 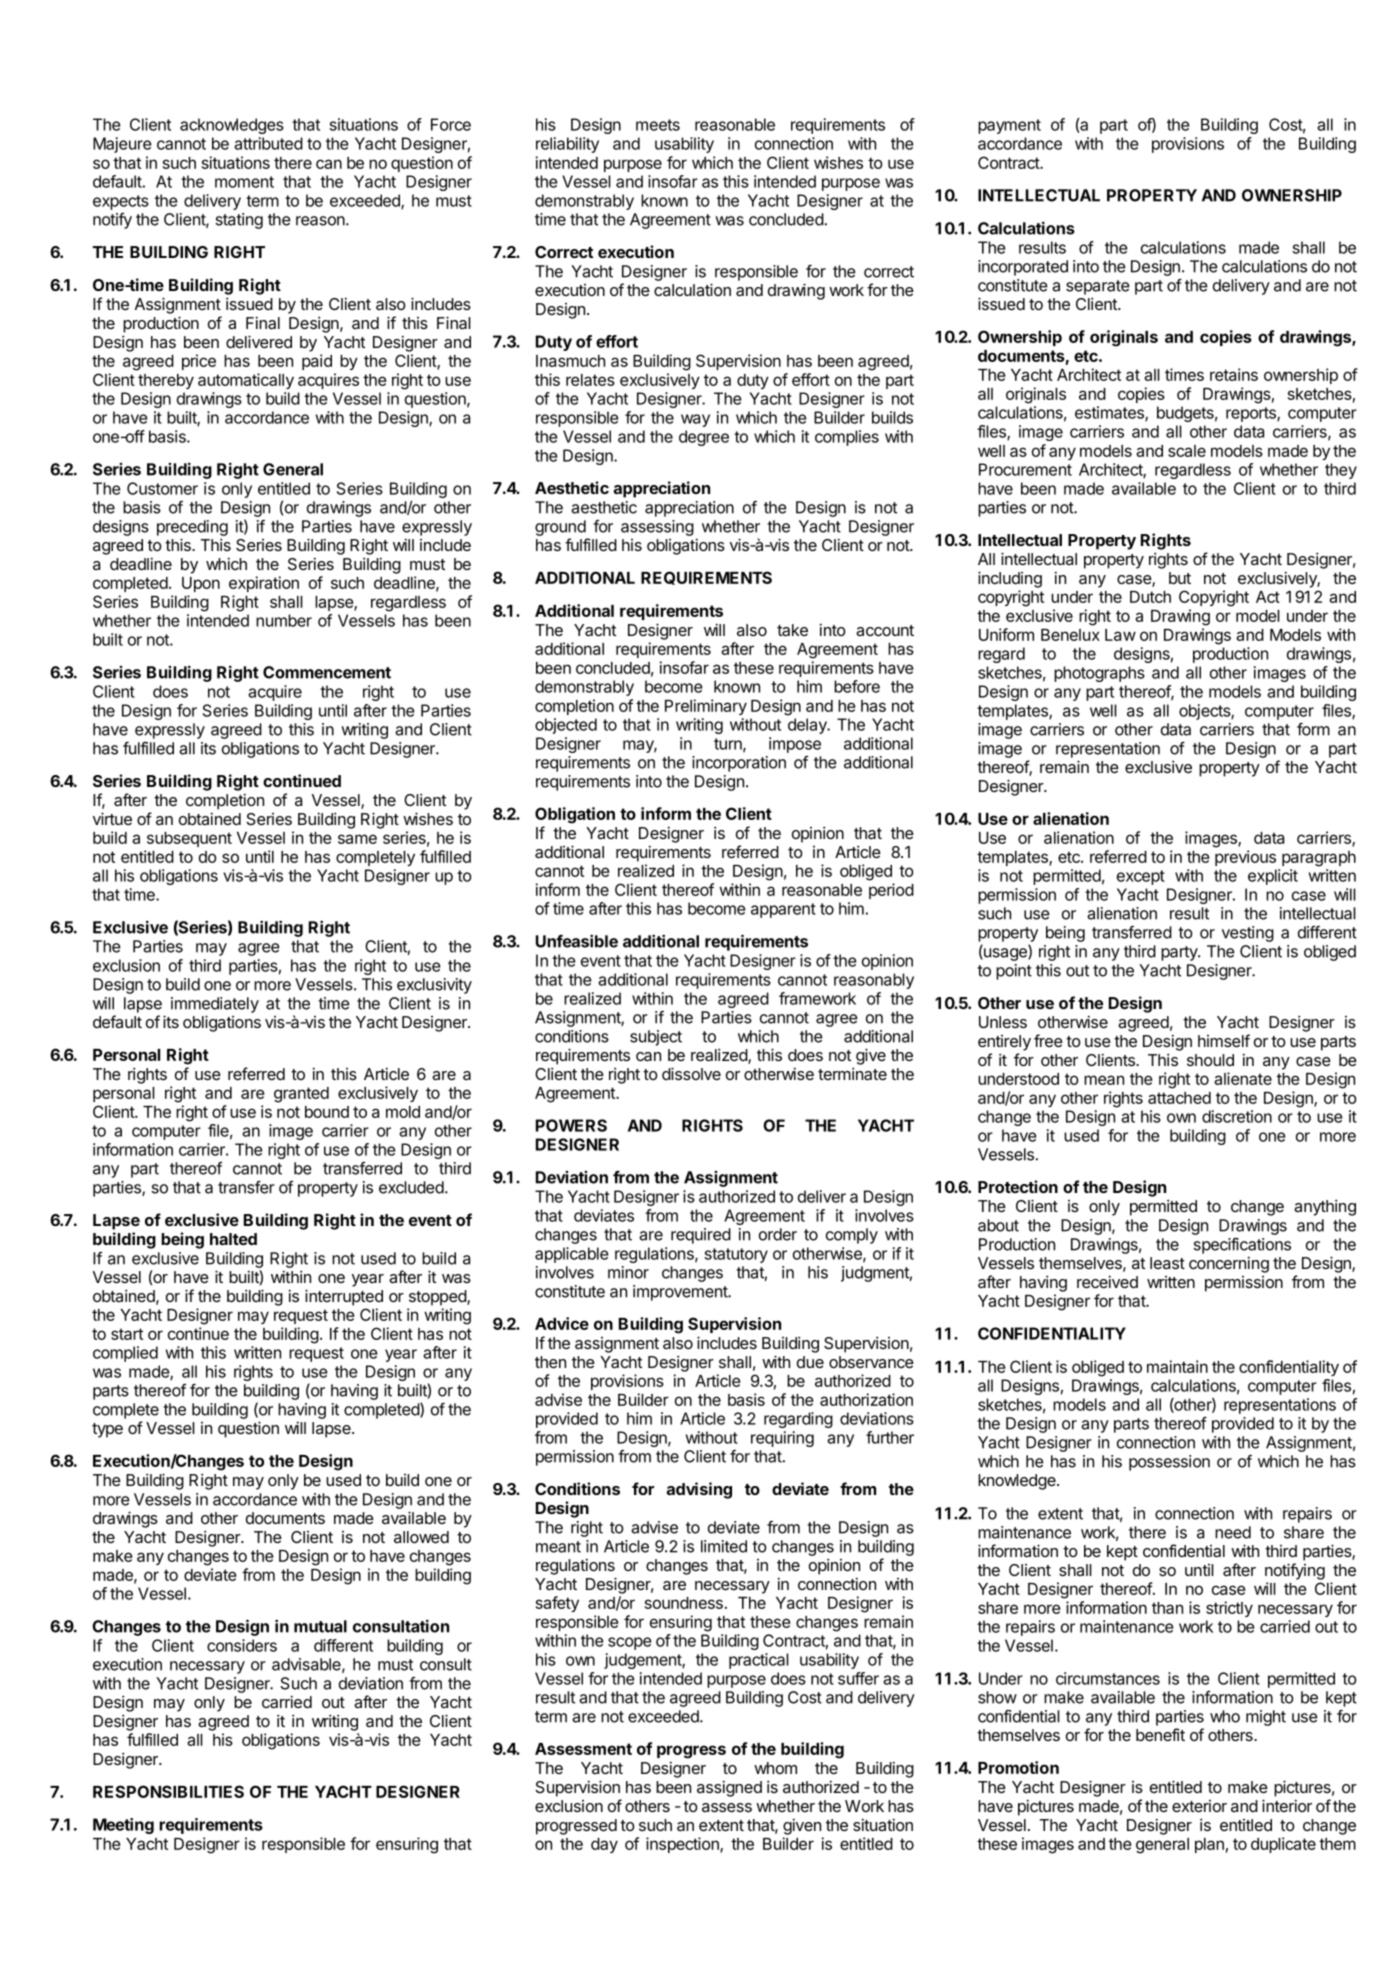 I want to click on meets, so click(x=658, y=125).
